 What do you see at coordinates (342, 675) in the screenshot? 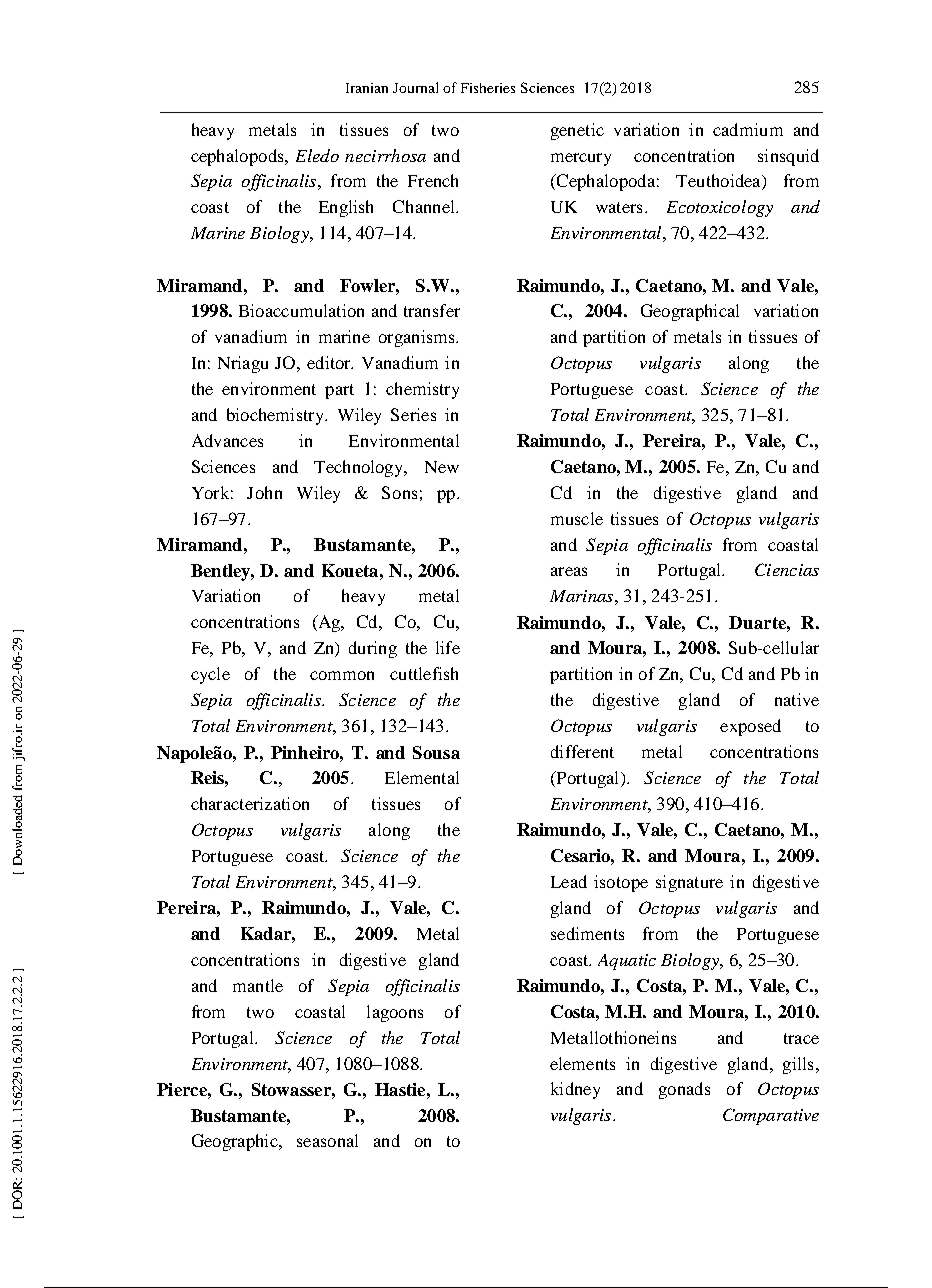
I see `common` at bounding box center [342, 675].
